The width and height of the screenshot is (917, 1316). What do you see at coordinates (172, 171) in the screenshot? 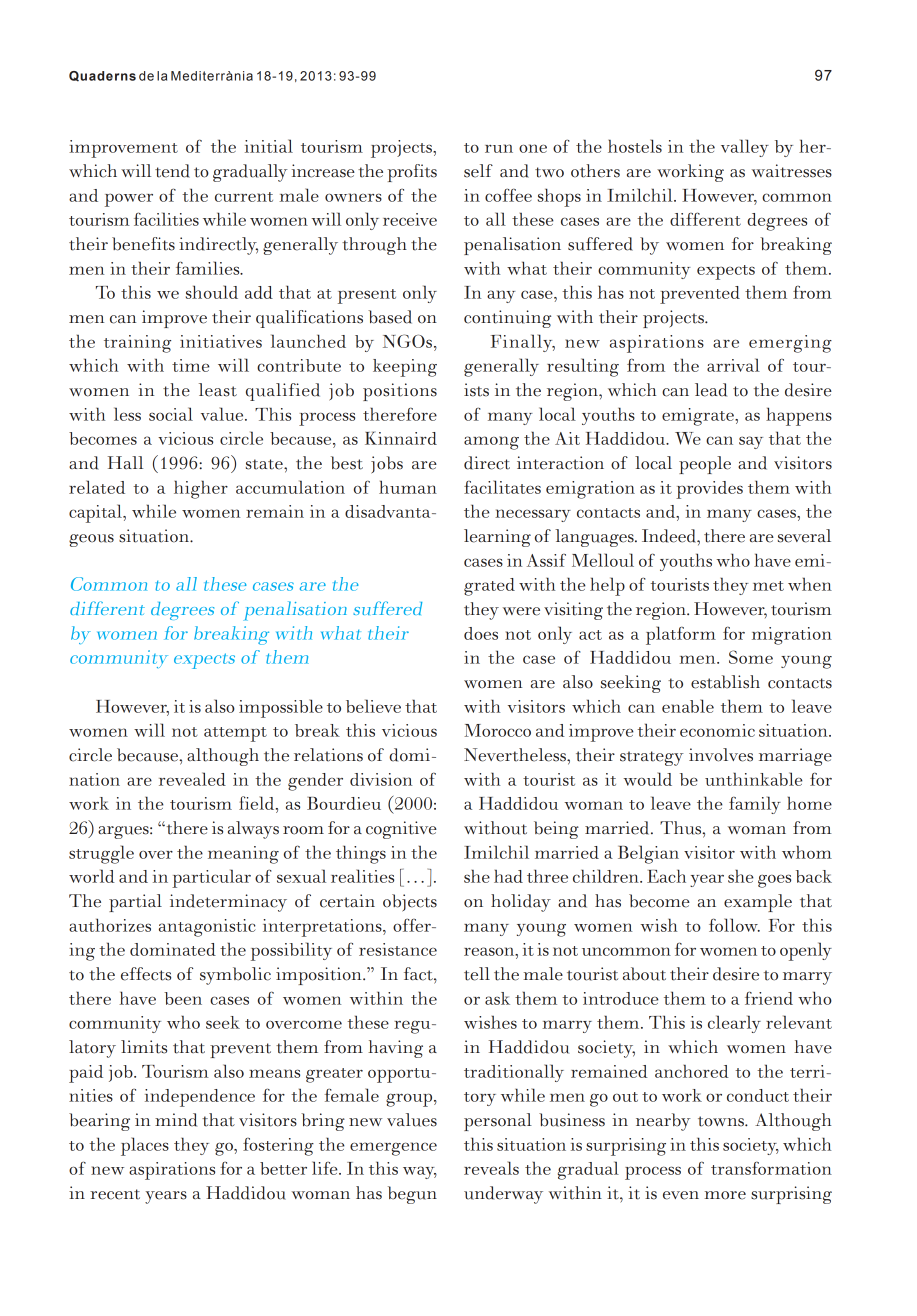
I see `tend` at bounding box center [172, 171].
